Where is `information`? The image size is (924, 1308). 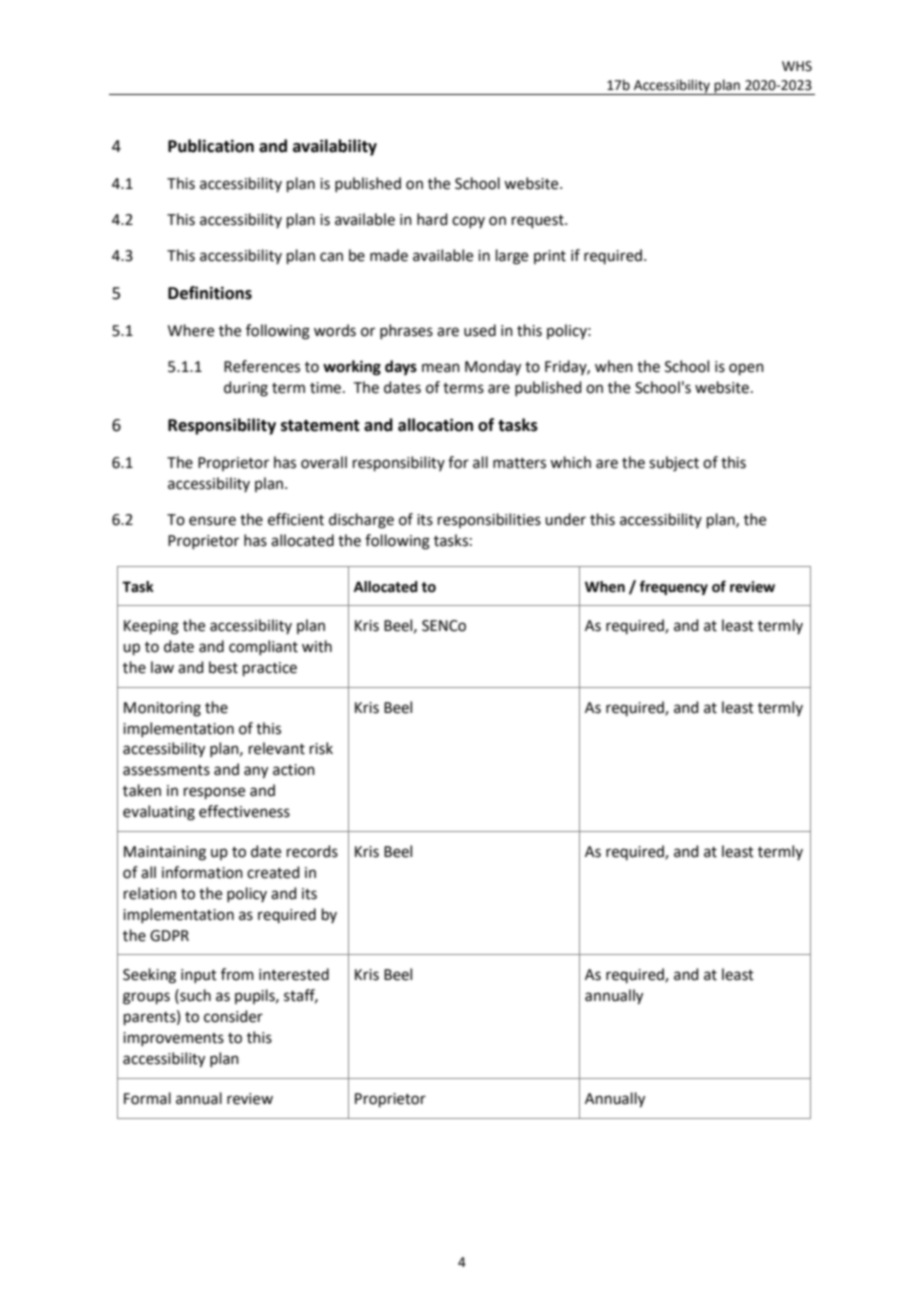 information is located at coordinates (202, 872).
